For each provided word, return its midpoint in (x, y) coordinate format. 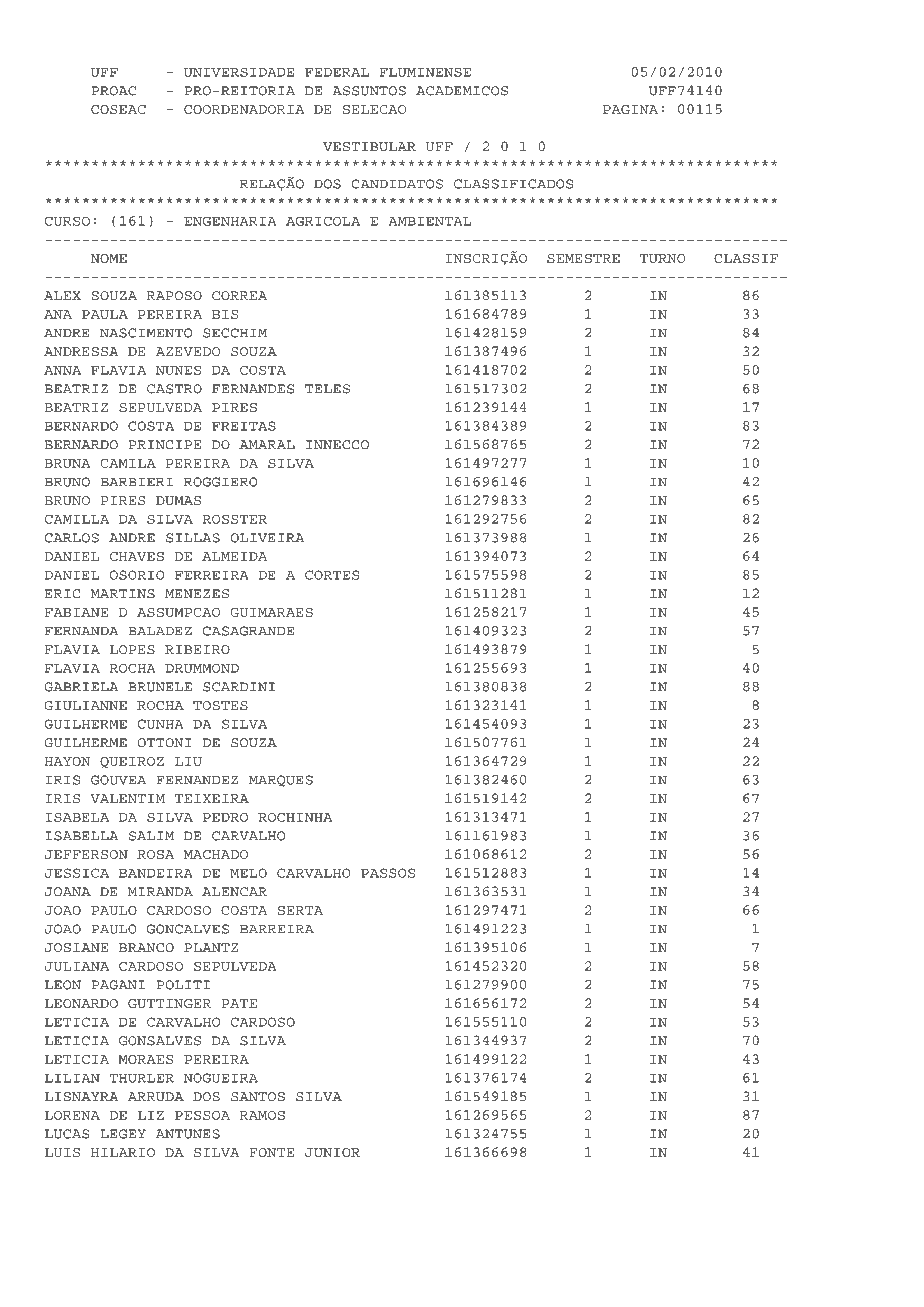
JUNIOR (332, 1152)
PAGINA (630, 109)
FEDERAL (337, 72)
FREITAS (244, 426)
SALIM (151, 836)
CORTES (332, 575)
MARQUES (281, 781)
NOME (109, 258)
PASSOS (388, 873)
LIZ (151, 1115)
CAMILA (128, 463)
